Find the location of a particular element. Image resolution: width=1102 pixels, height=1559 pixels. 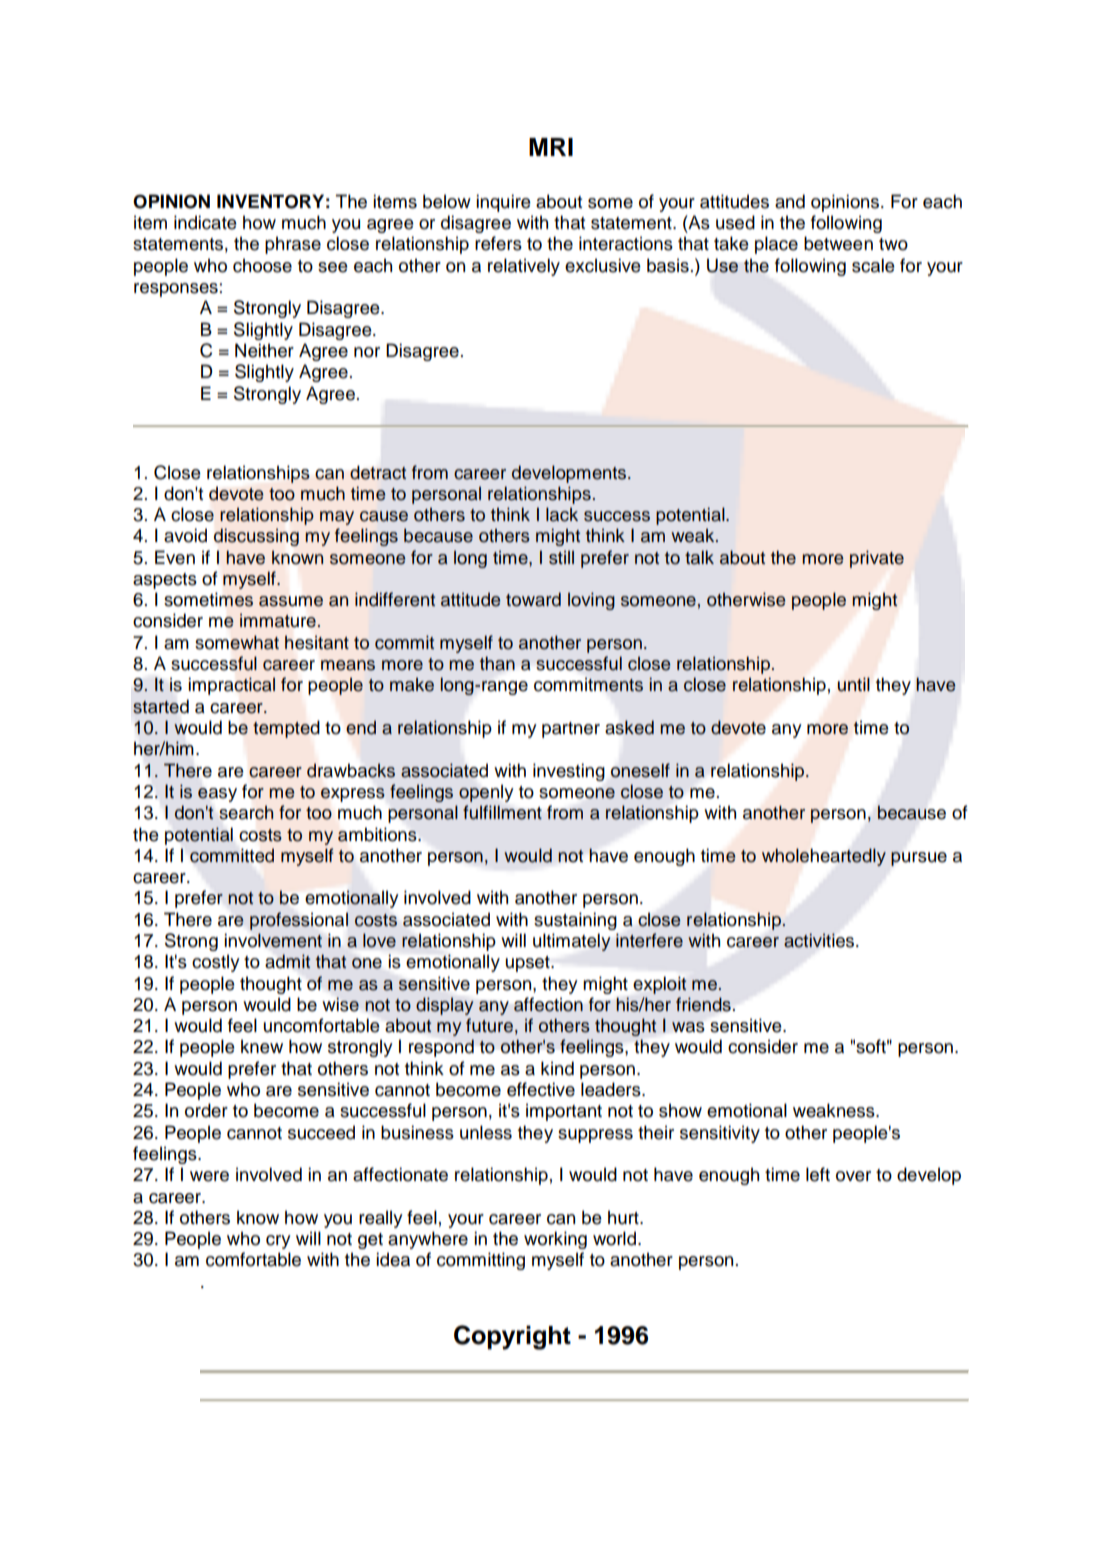

ultimately is located at coordinates (572, 942).
